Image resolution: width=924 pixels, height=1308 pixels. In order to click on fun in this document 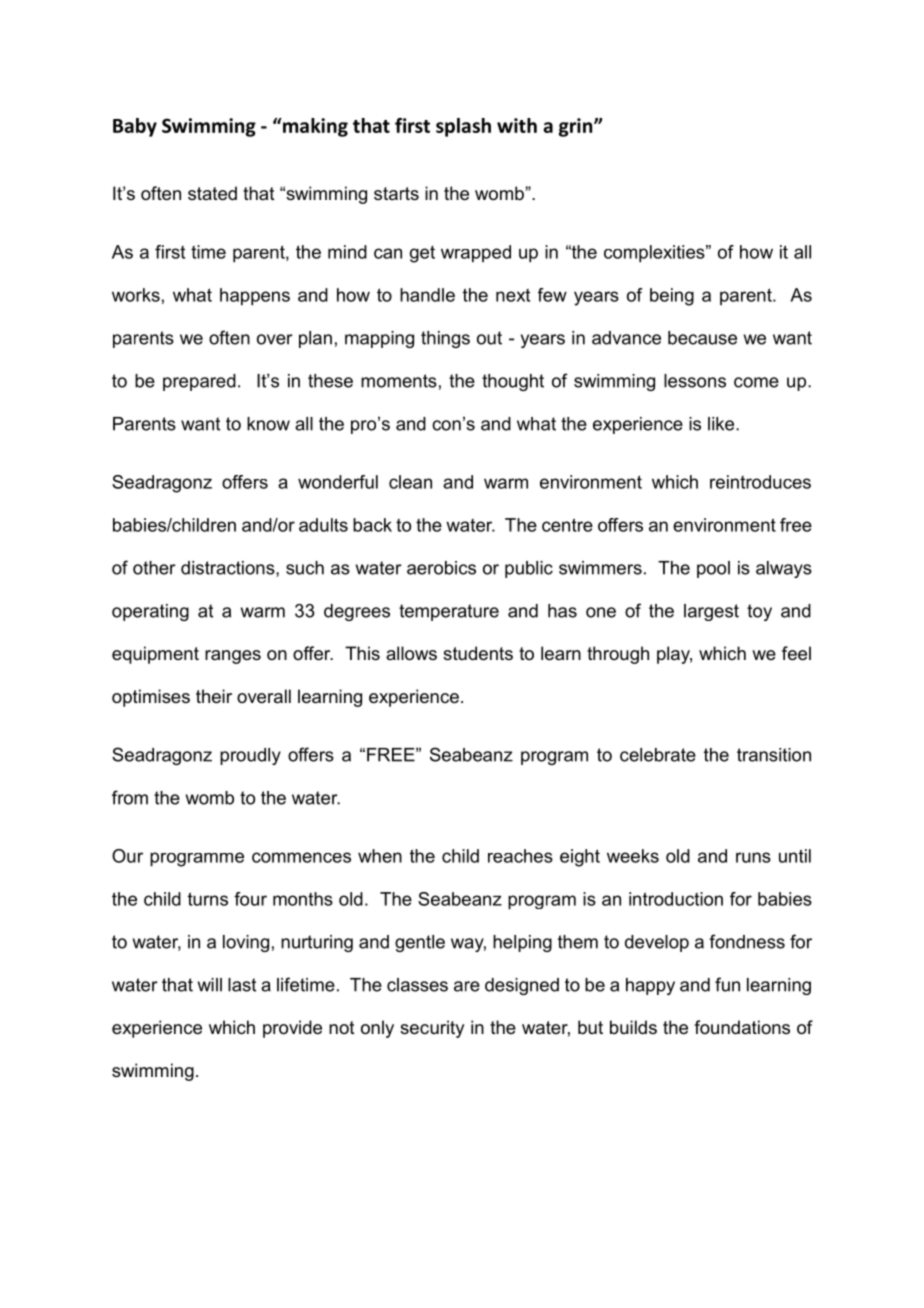, I will do `click(727, 984)`.
